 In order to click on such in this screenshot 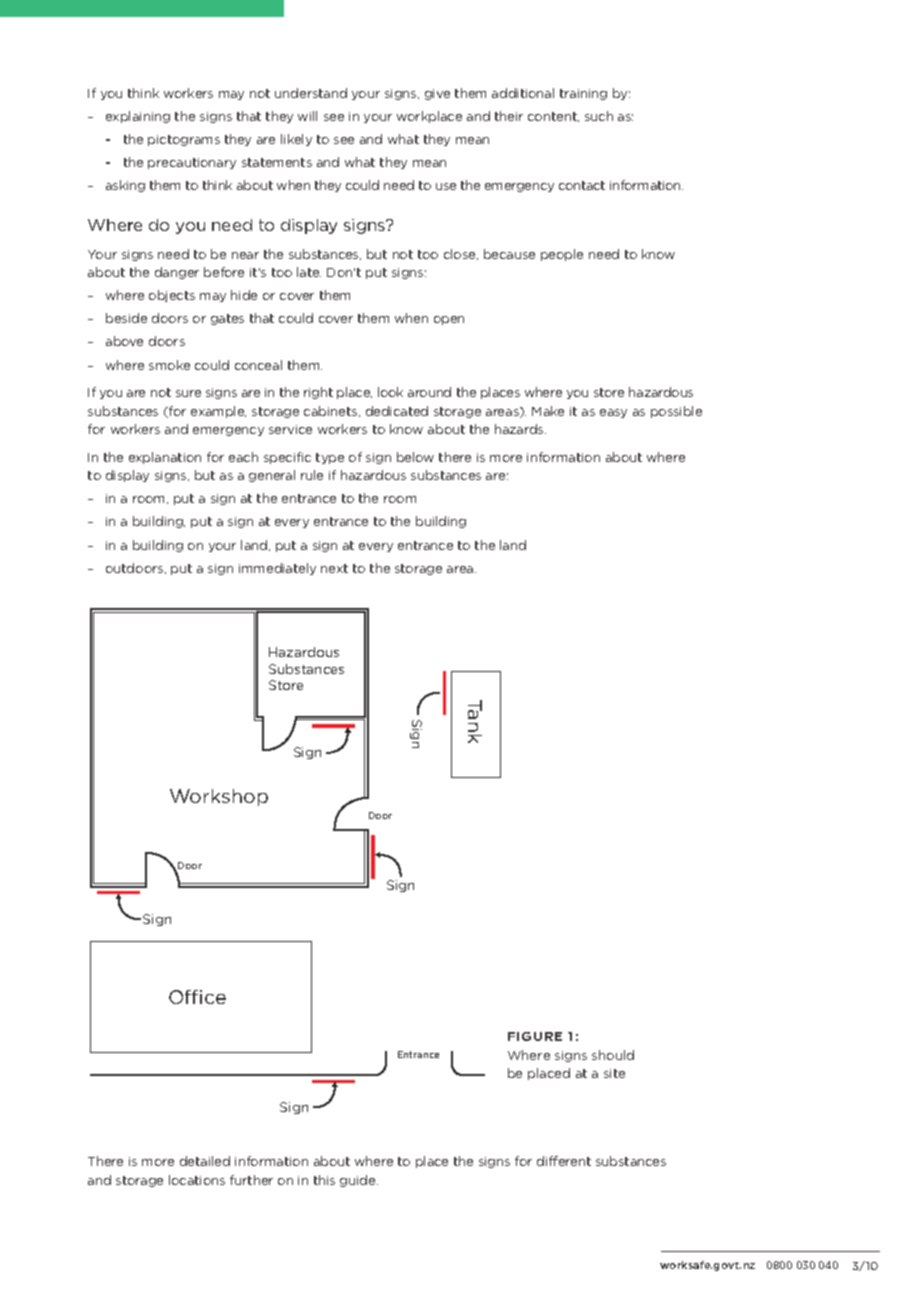, I will do `click(599, 116)`.
